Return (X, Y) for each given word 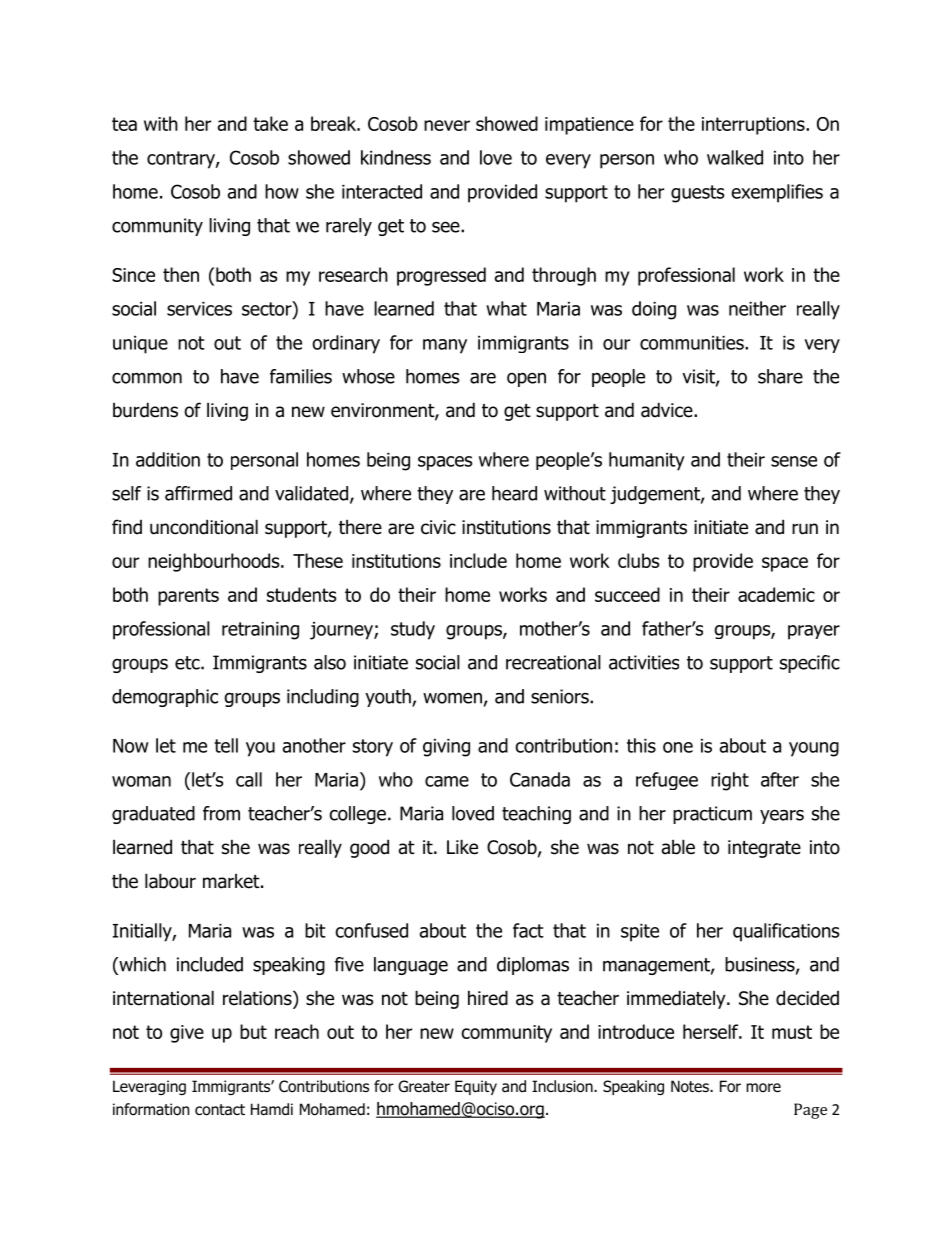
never (447, 125)
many (445, 346)
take (270, 123)
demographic (165, 698)
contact (220, 1110)
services (199, 309)
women (452, 698)
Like (462, 847)
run (805, 529)
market (232, 881)
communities (693, 343)
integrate (764, 849)
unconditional (204, 527)
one (678, 747)
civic (438, 527)
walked (735, 157)
